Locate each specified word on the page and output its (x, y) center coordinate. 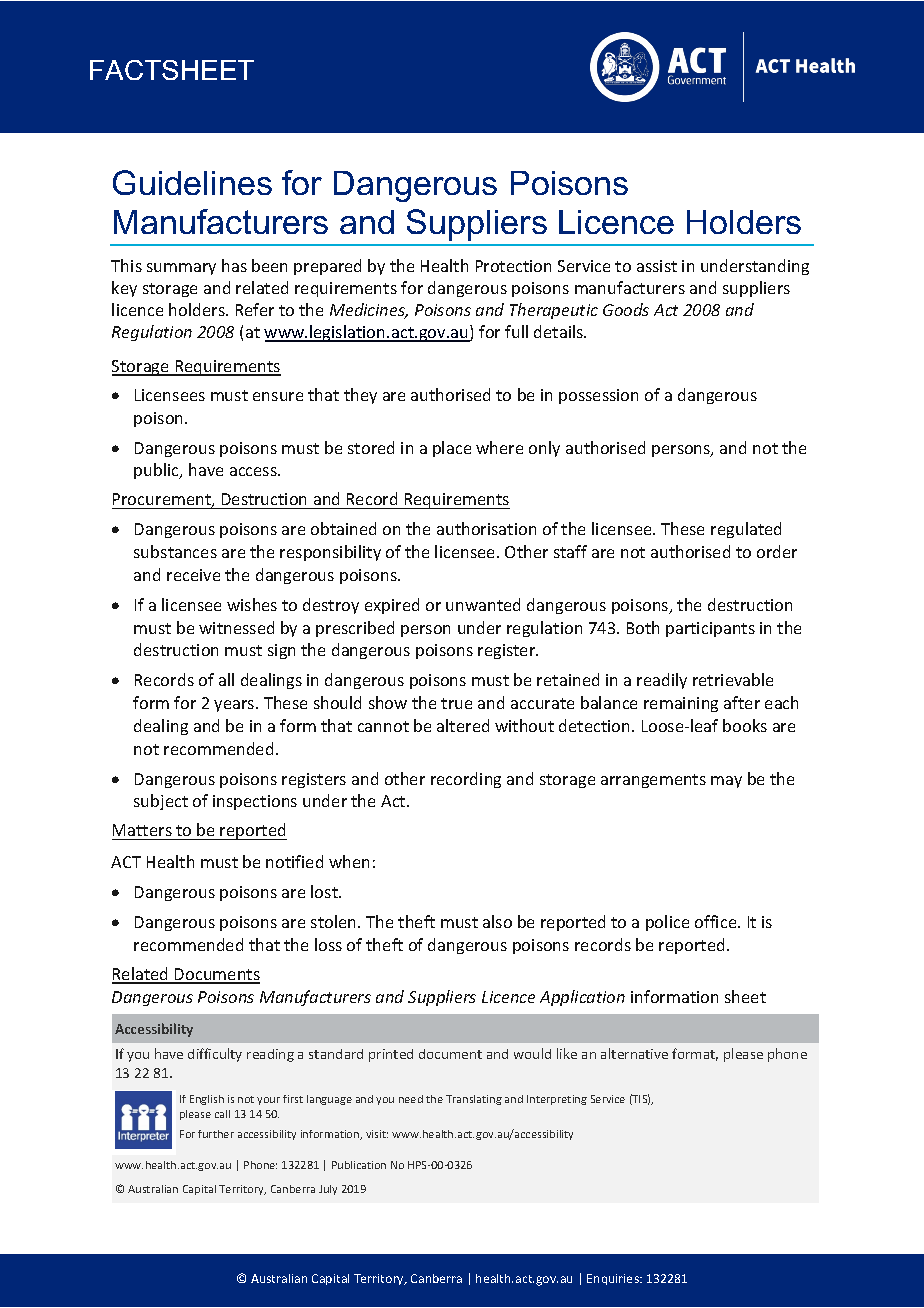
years (235, 706)
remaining (681, 704)
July (328, 1190)
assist (657, 266)
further (216, 1134)
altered (463, 725)
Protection (513, 266)
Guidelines (192, 182)
